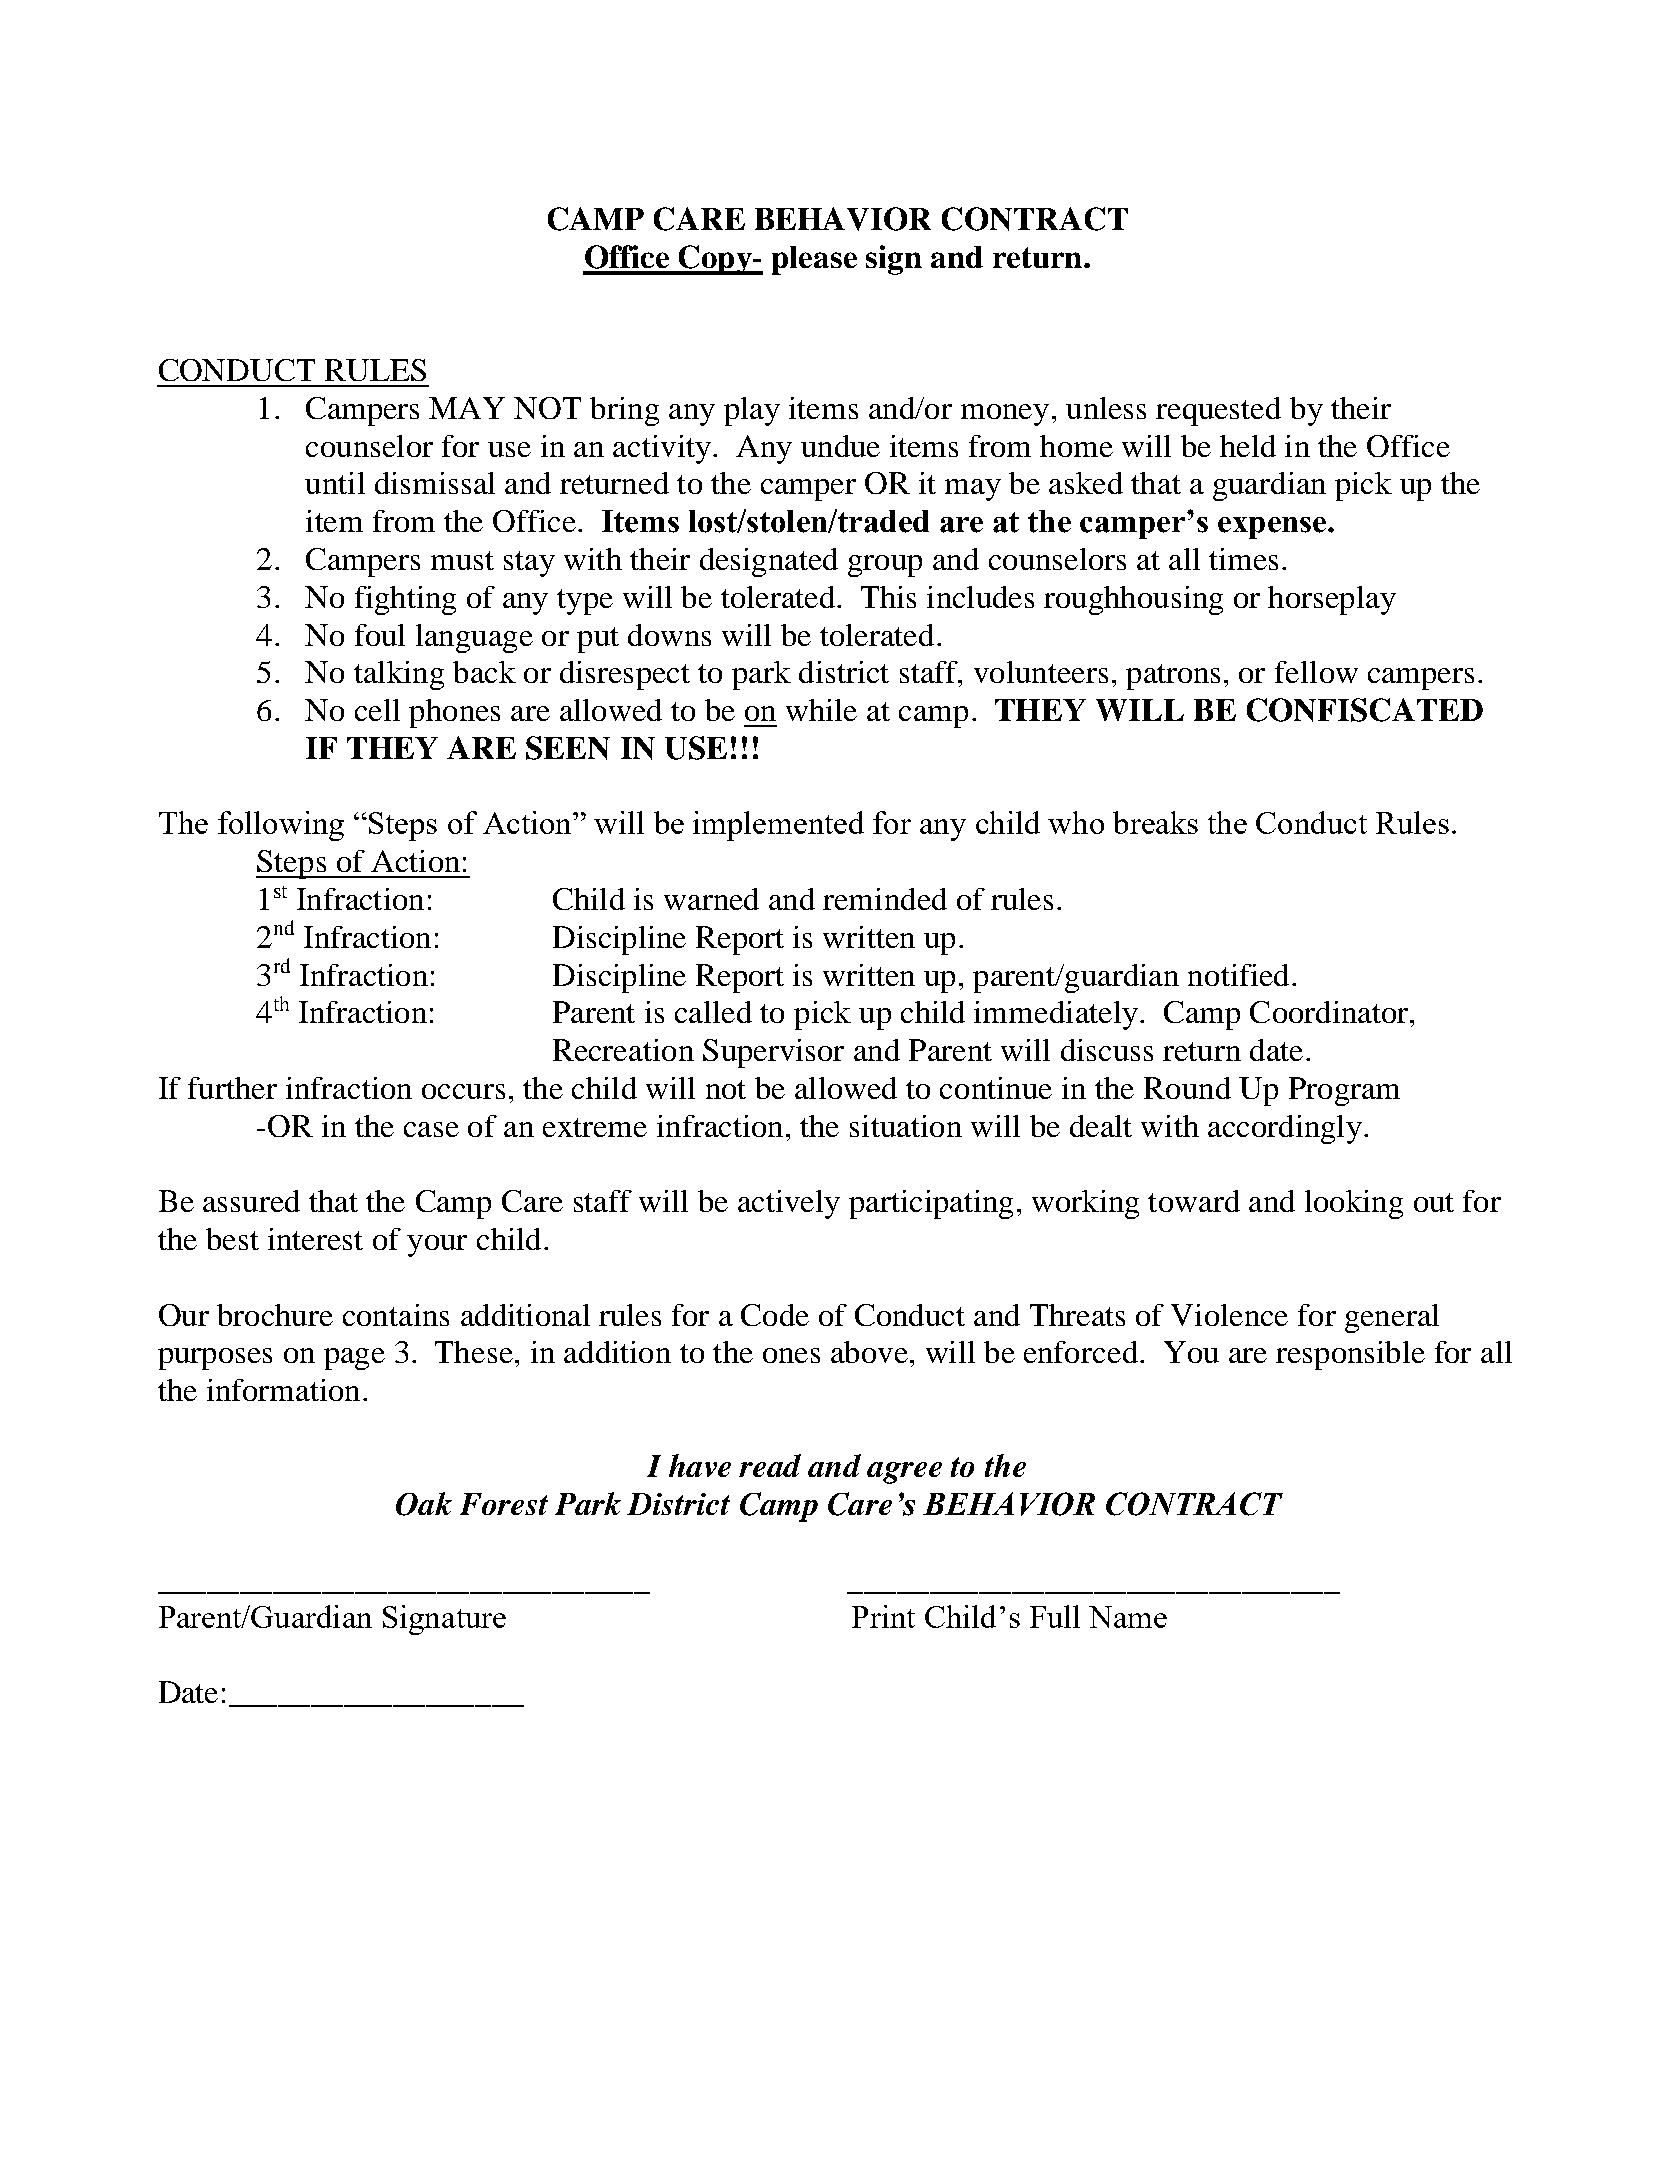 This screenshot has height=2168, width=1675. What do you see at coordinates (463, 1091) in the screenshot?
I see `occurs` at bounding box center [463, 1091].
